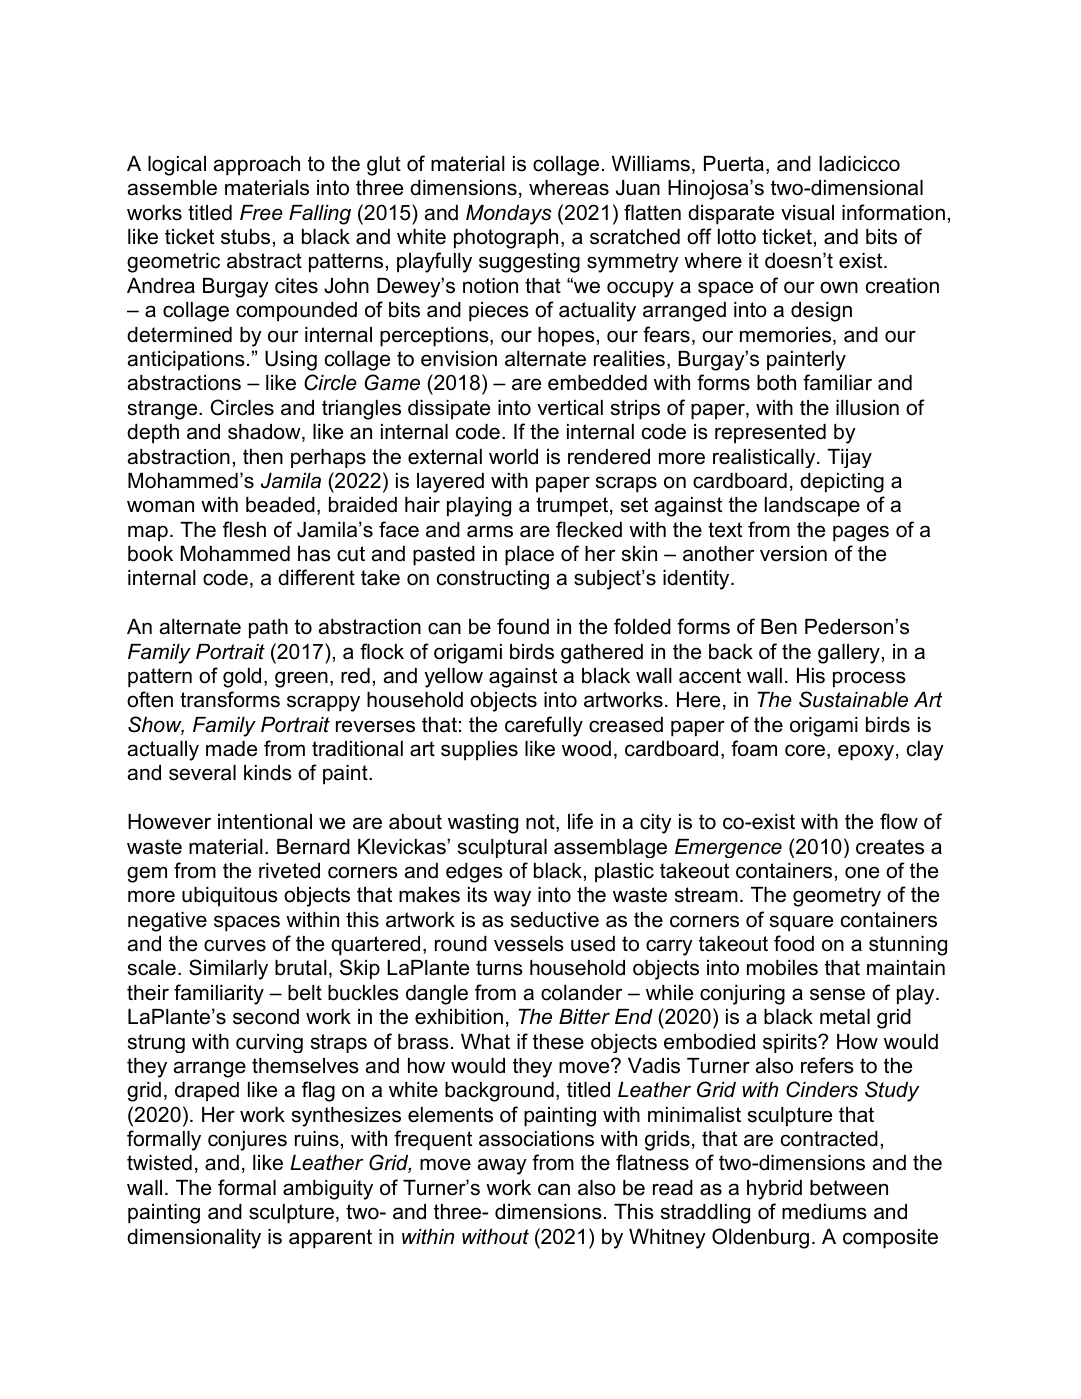 Image resolution: width=1081 pixels, height=1399 pixels. I want to click on Sustainable, so click(853, 699).
